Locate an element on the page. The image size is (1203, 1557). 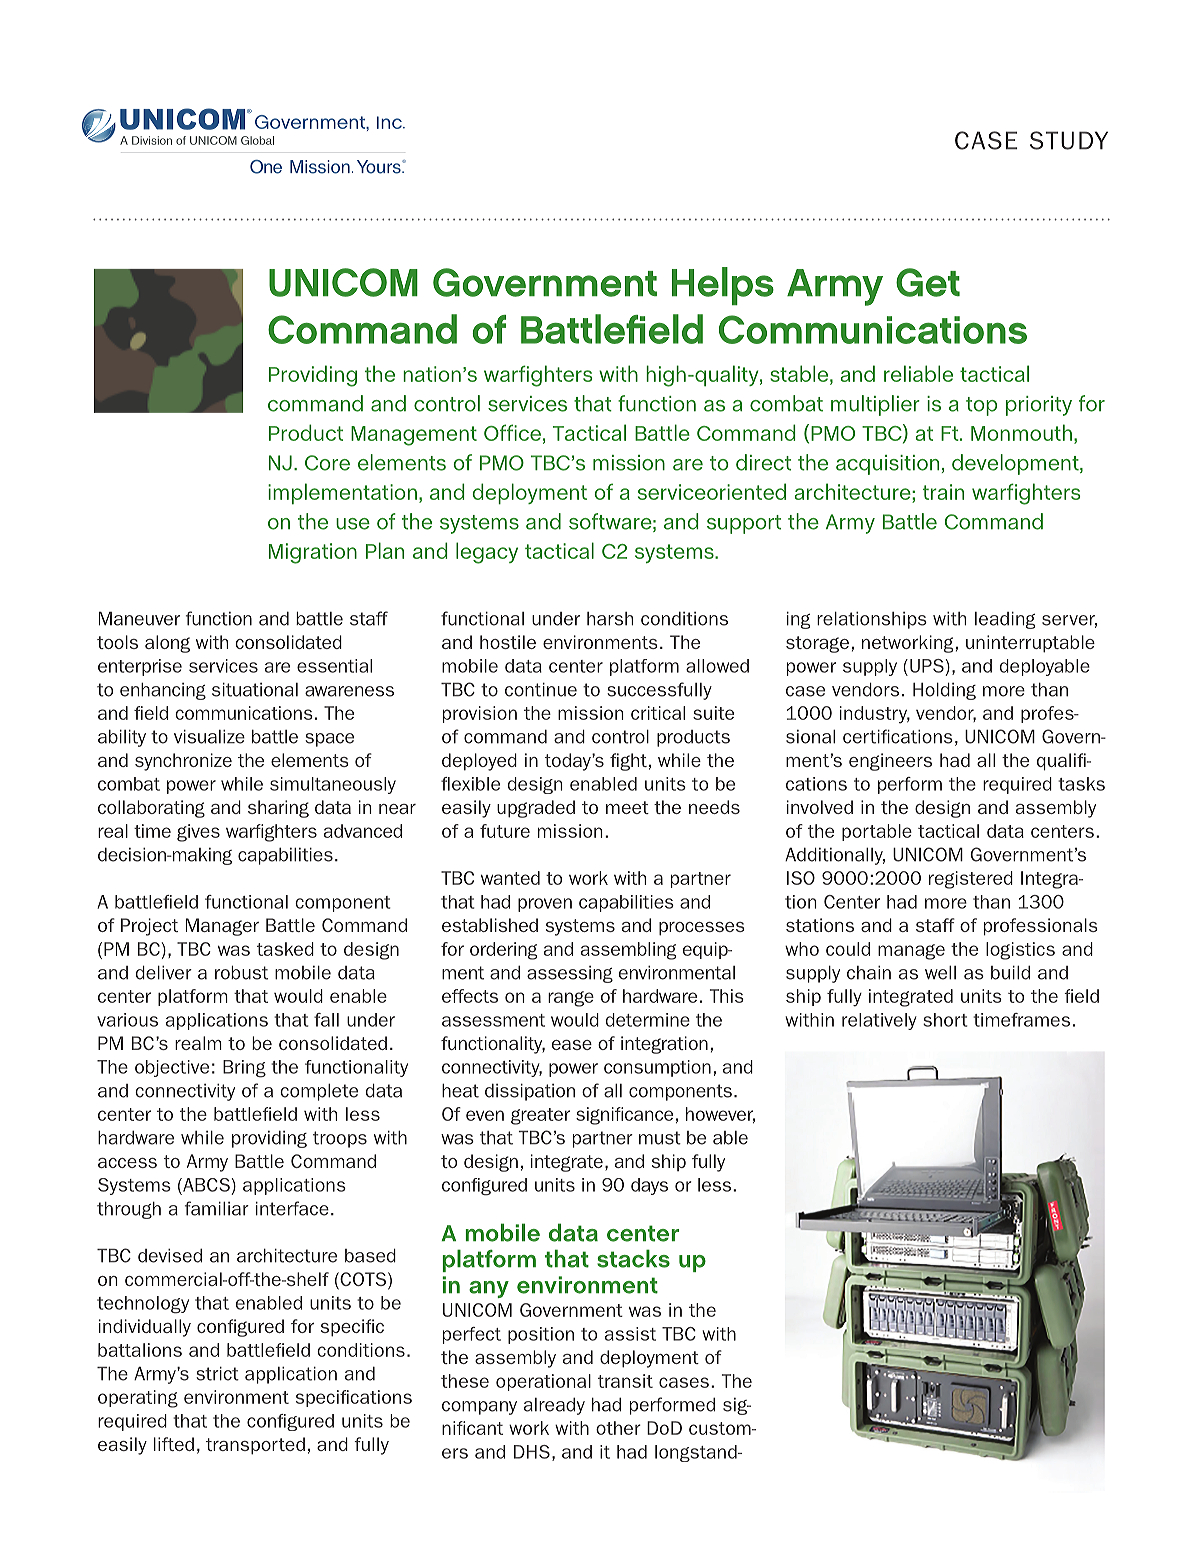
tasks is located at coordinates (1081, 784).
